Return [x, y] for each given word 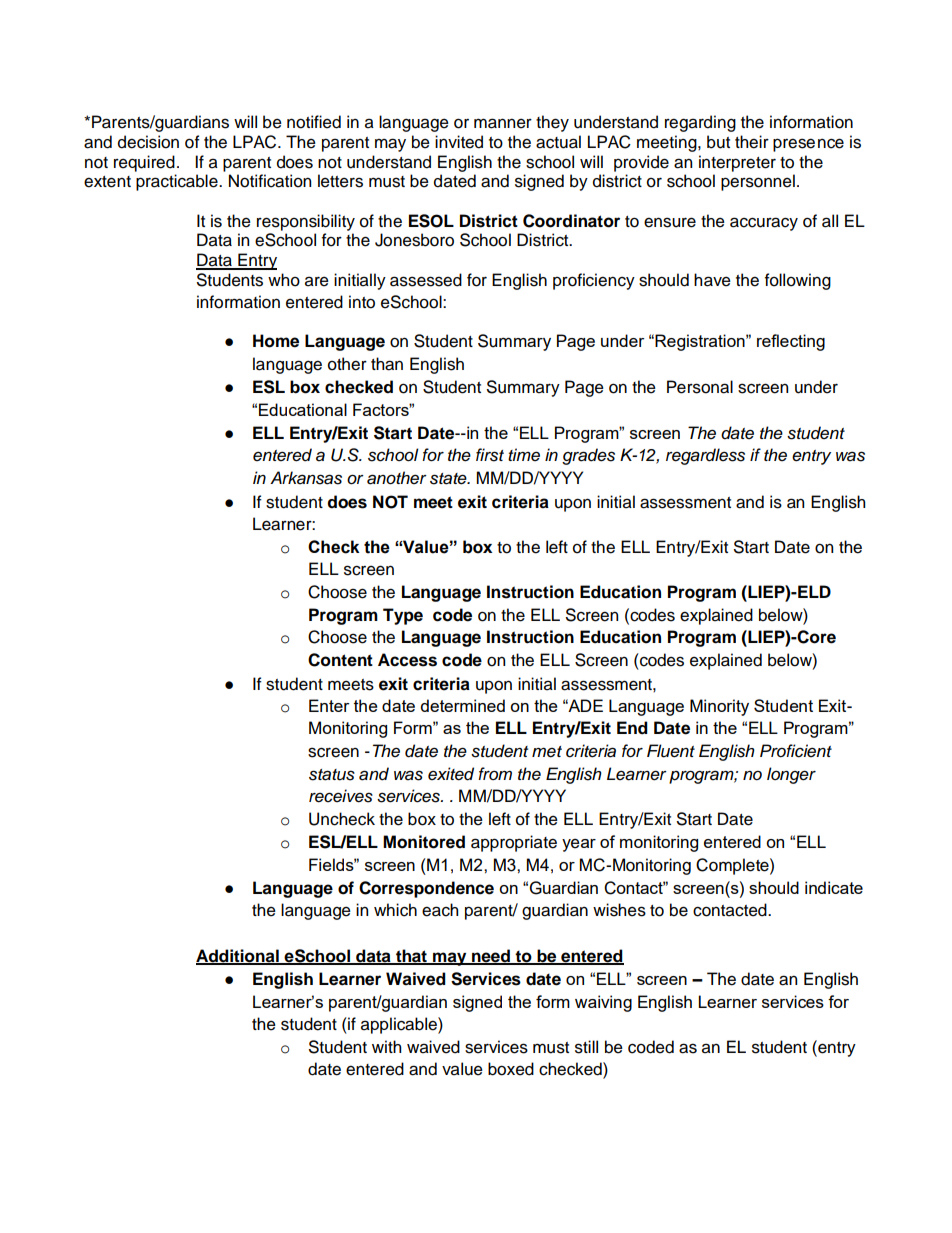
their [752, 142]
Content [340, 660]
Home [276, 341]
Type [403, 616]
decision [148, 142]
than [387, 364]
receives [341, 796]
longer [791, 775]
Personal [700, 387]
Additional [238, 956]
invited [459, 142]
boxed [511, 1069]
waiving [603, 1003]
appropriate [514, 843]
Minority [719, 707]
